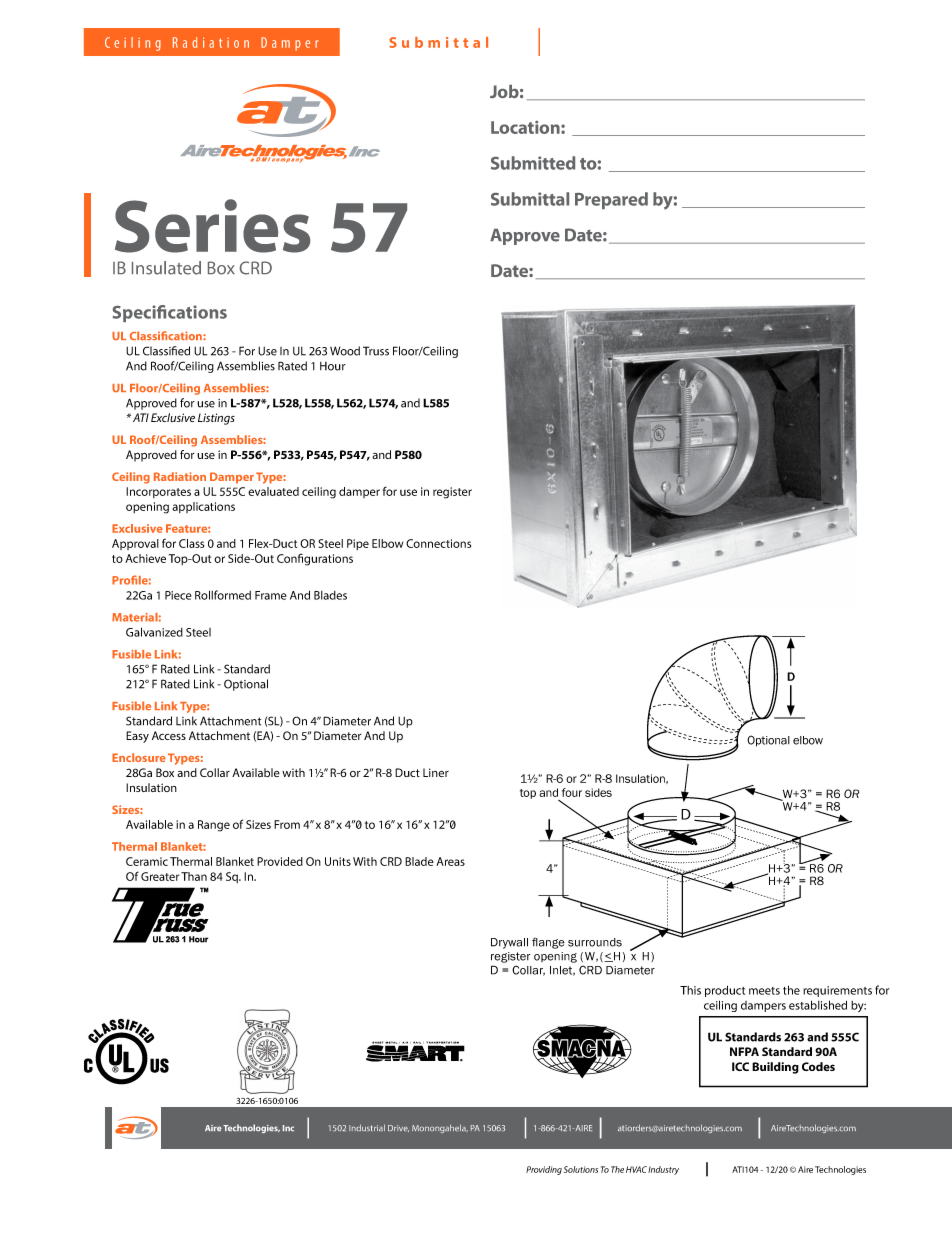  I want to click on Truss, so click(376, 351).
